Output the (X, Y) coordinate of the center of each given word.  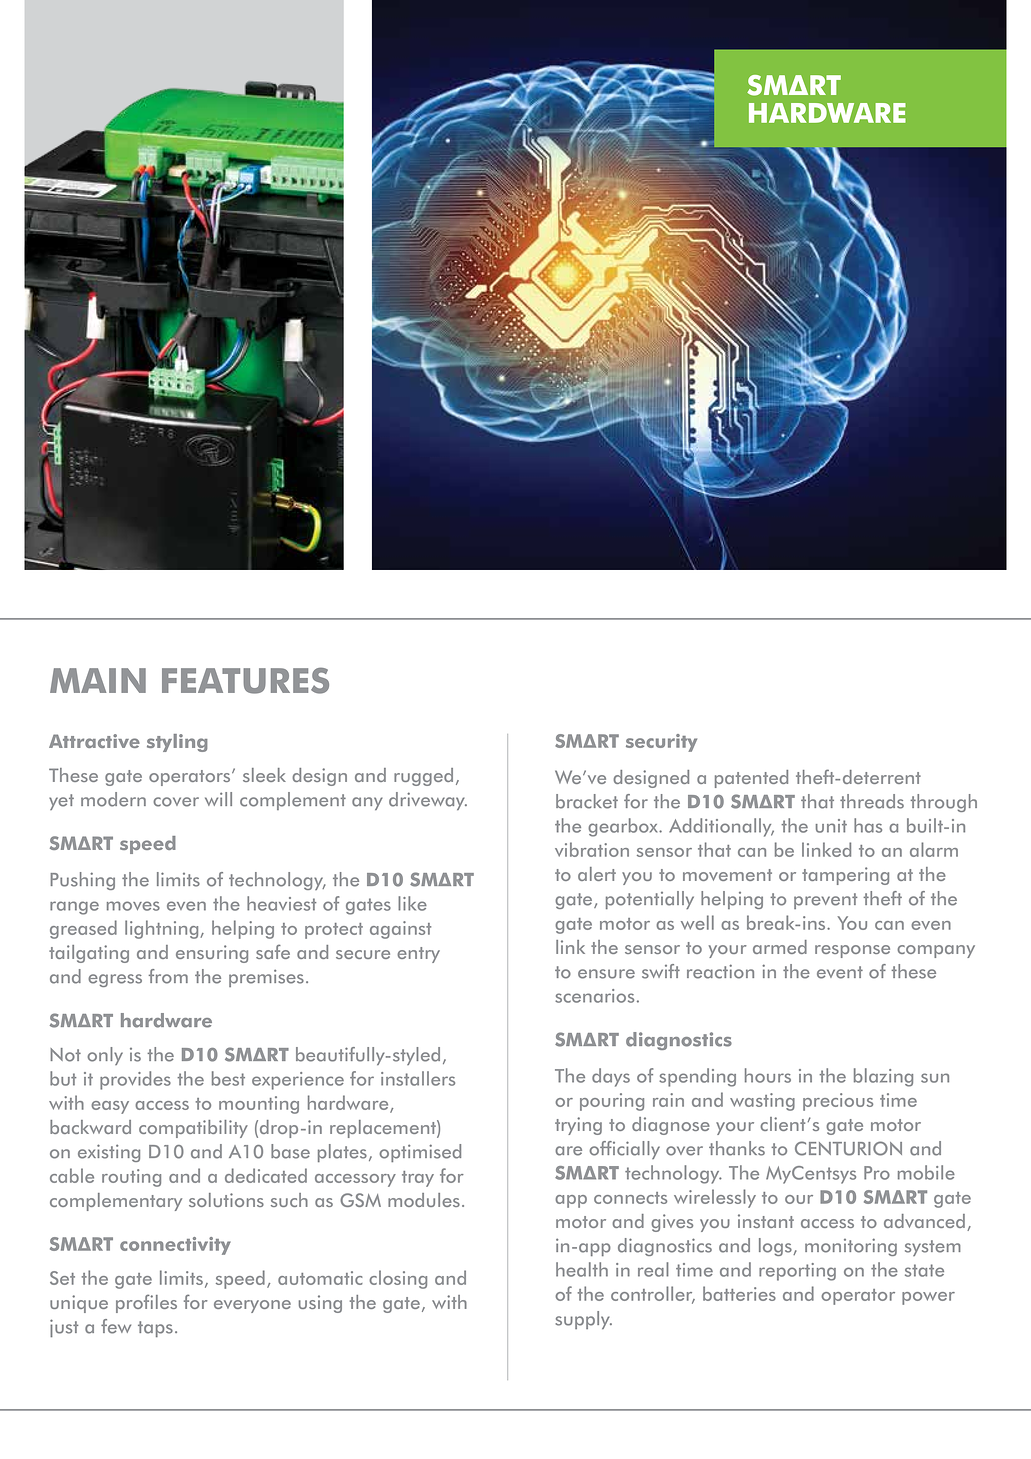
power (928, 1298)
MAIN (98, 680)
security (661, 743)
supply (583, 1320)
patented (751, 779)
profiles (146, 1303)
